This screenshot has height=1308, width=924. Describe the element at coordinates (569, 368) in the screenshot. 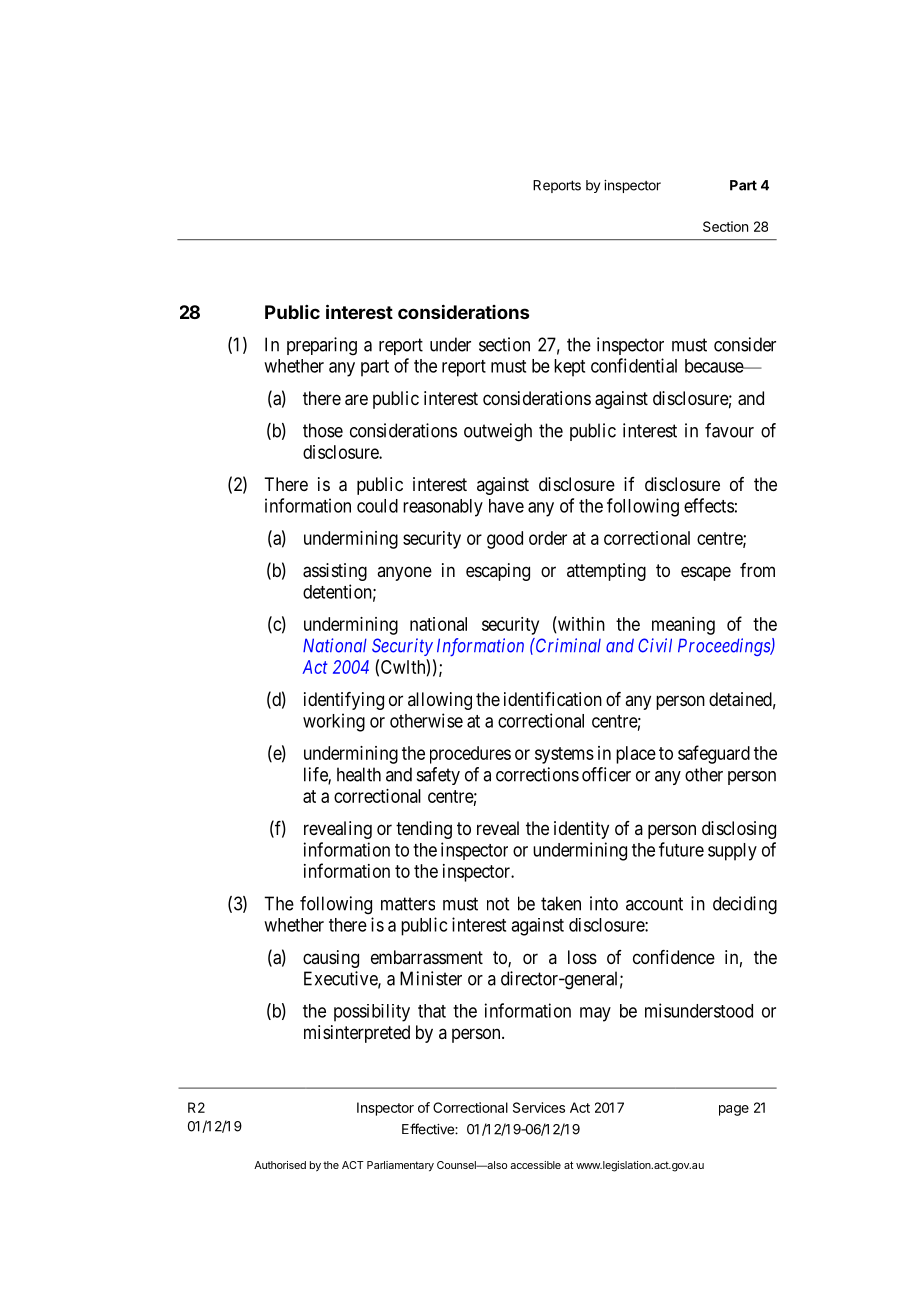

I see `kept` at that location.
